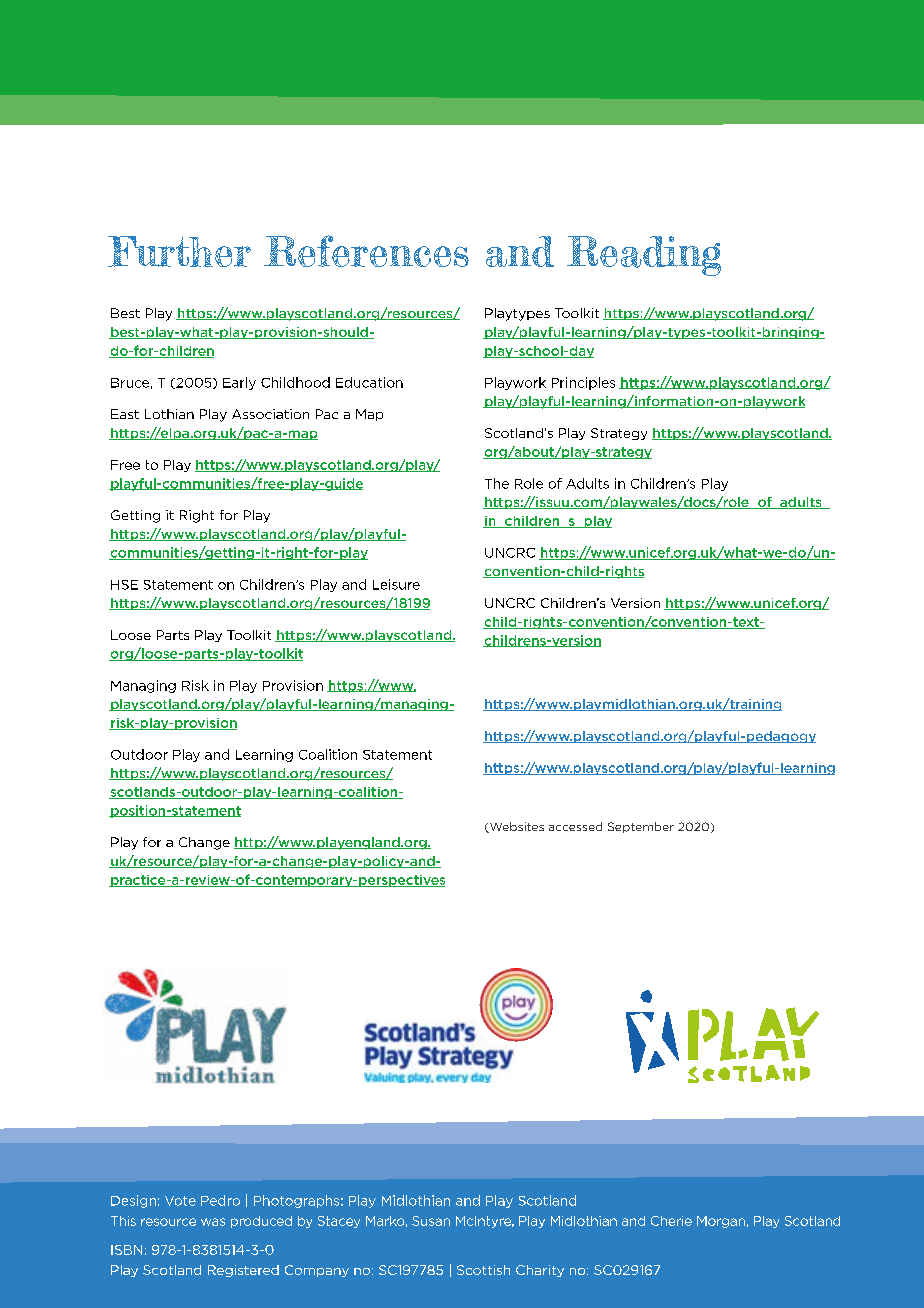 This screenshot has height=1308, width=924. Describe the element at coordinates (671, 1221) in the screenshot. I see `Cherie` at that location.
